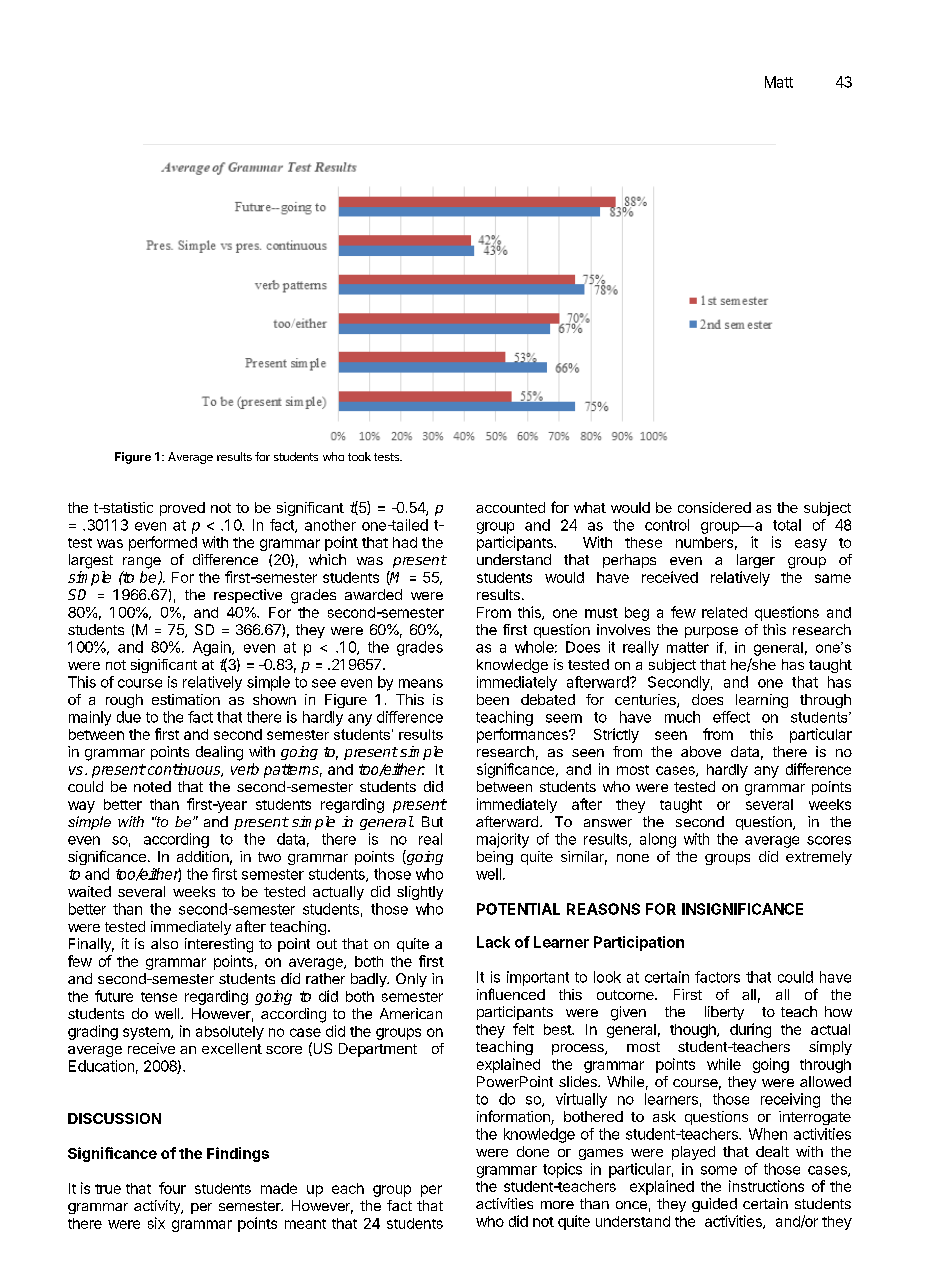 The image size is (928, 1288). What do you see at coordinates (411, 1013) in the document?
I see `American` at bounding box center [411, 1013].
